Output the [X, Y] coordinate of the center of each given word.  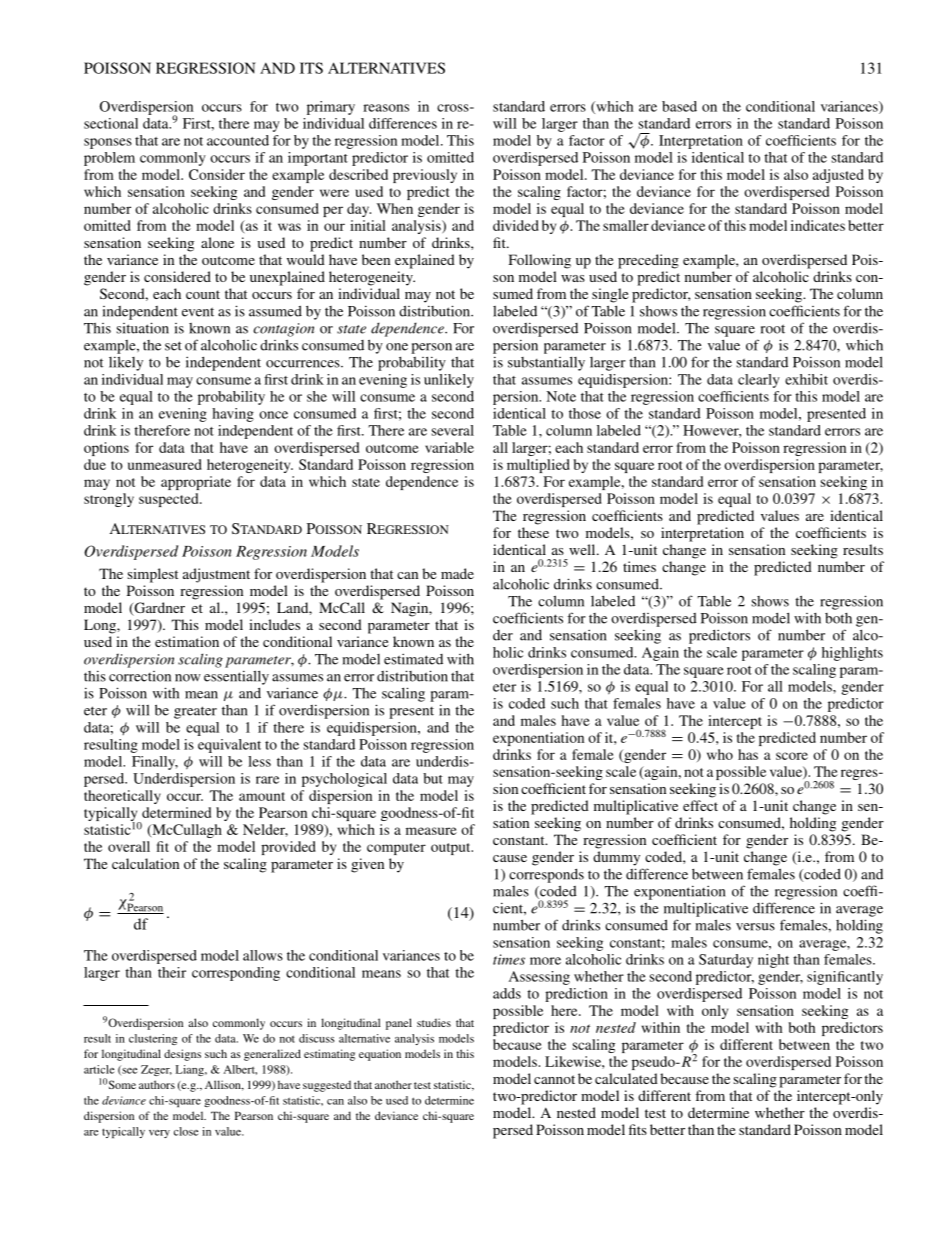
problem [109, 159]
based [679, 106]
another [393, 1084]
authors [157, 1084]
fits [638, 1129]
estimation [187, 641]
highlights [852, 654]
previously [425, 176]
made [457, 573]
